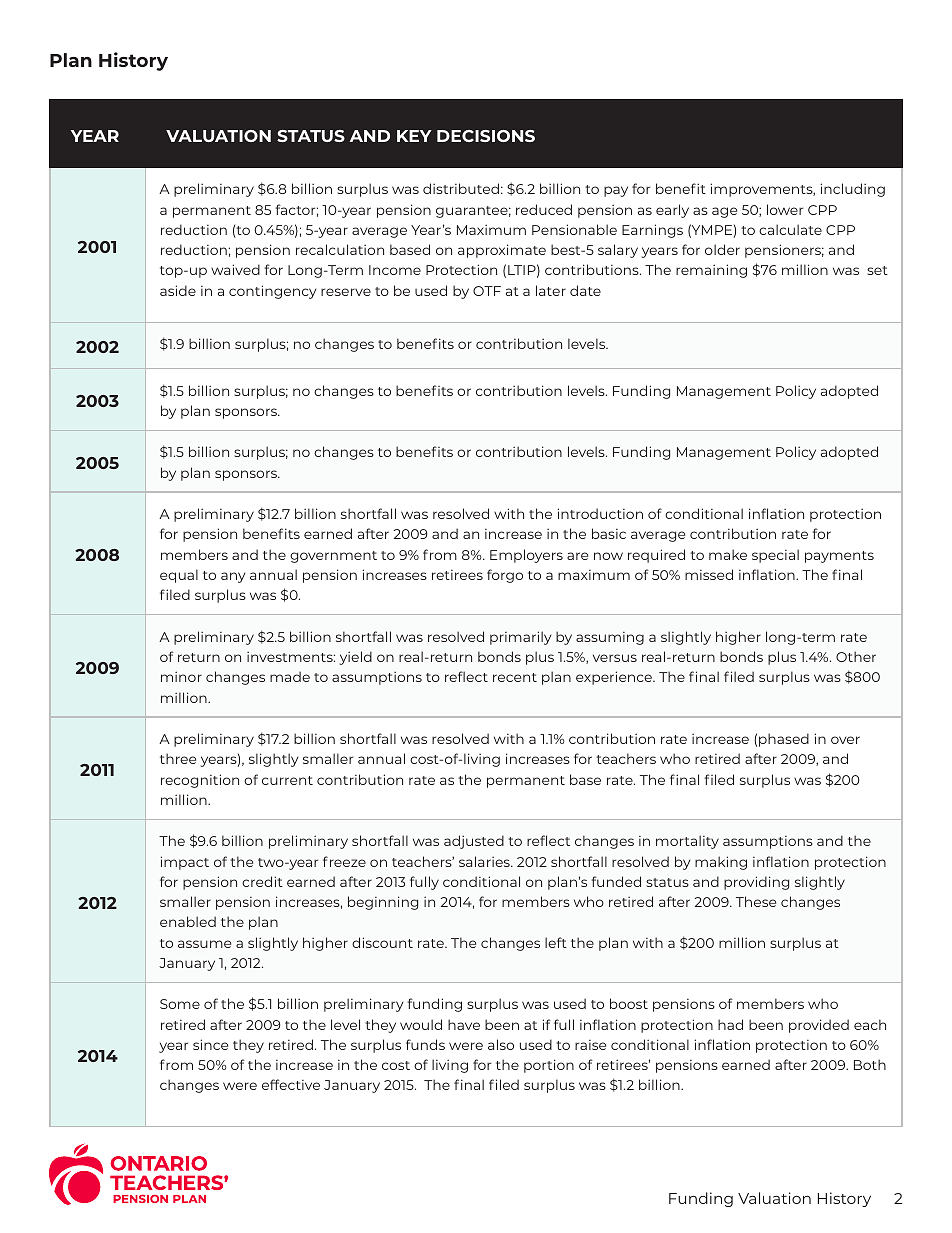  I want to click on any, so click(233, 577).
